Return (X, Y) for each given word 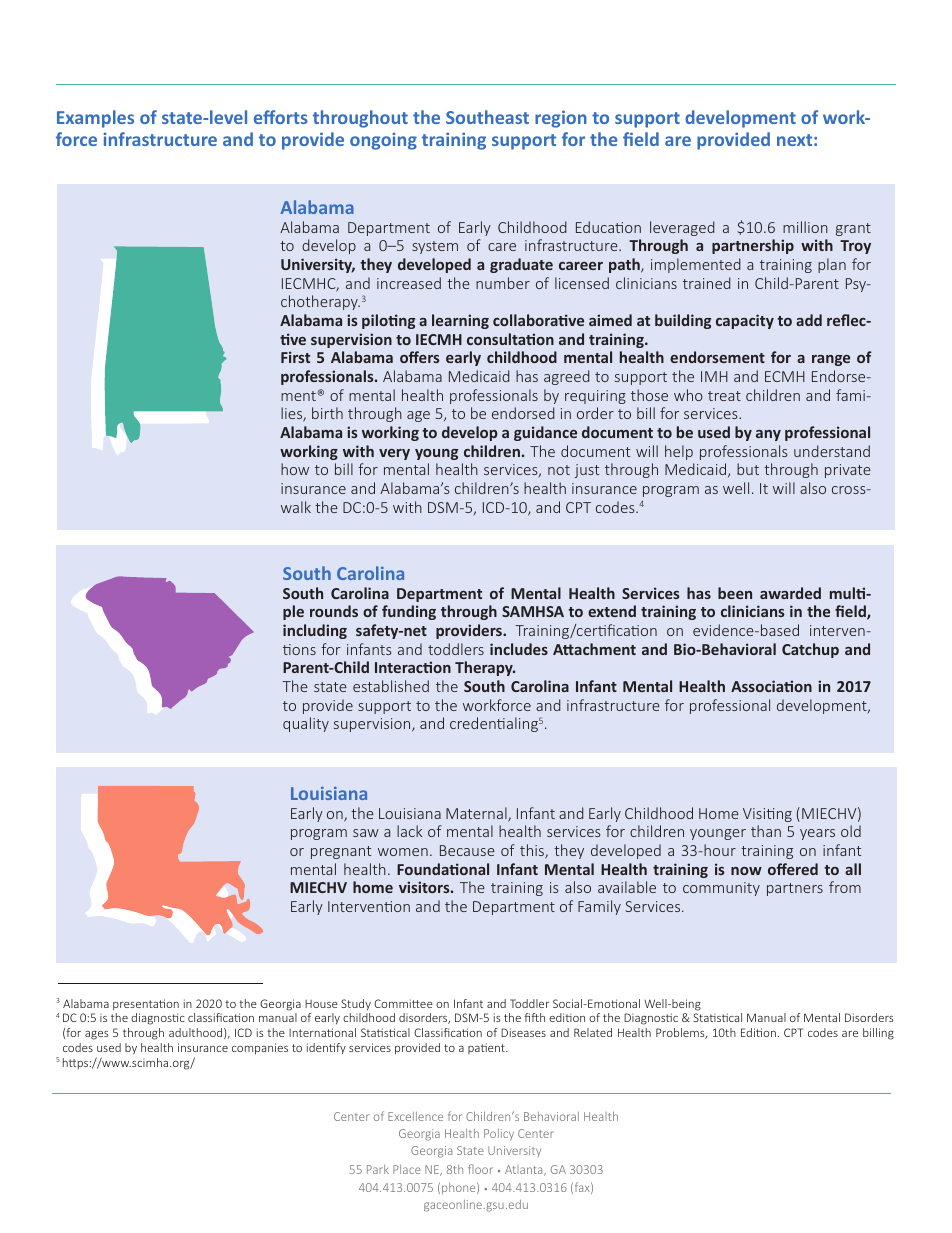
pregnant (341, 852)
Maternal (477, 814)
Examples (95, 119)
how (295, 469)
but (748, 469)
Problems (681, 1033)
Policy (499, 1134)
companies (260, 1049)
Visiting (767, 815)
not (559, 470)
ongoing (383, 141)
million (805, 227)
